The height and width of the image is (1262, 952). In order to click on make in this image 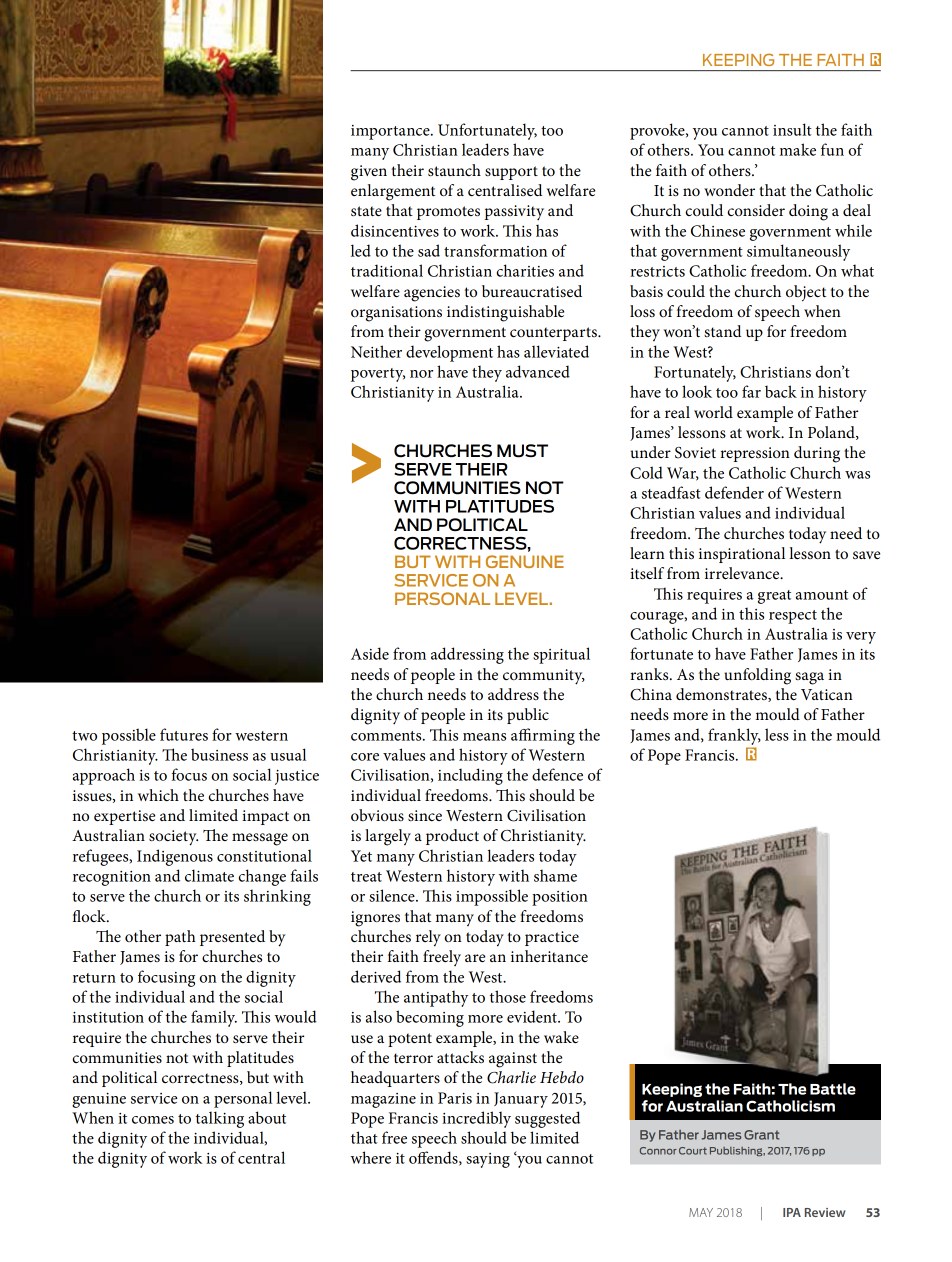, I will do `click(798, 149)`.
